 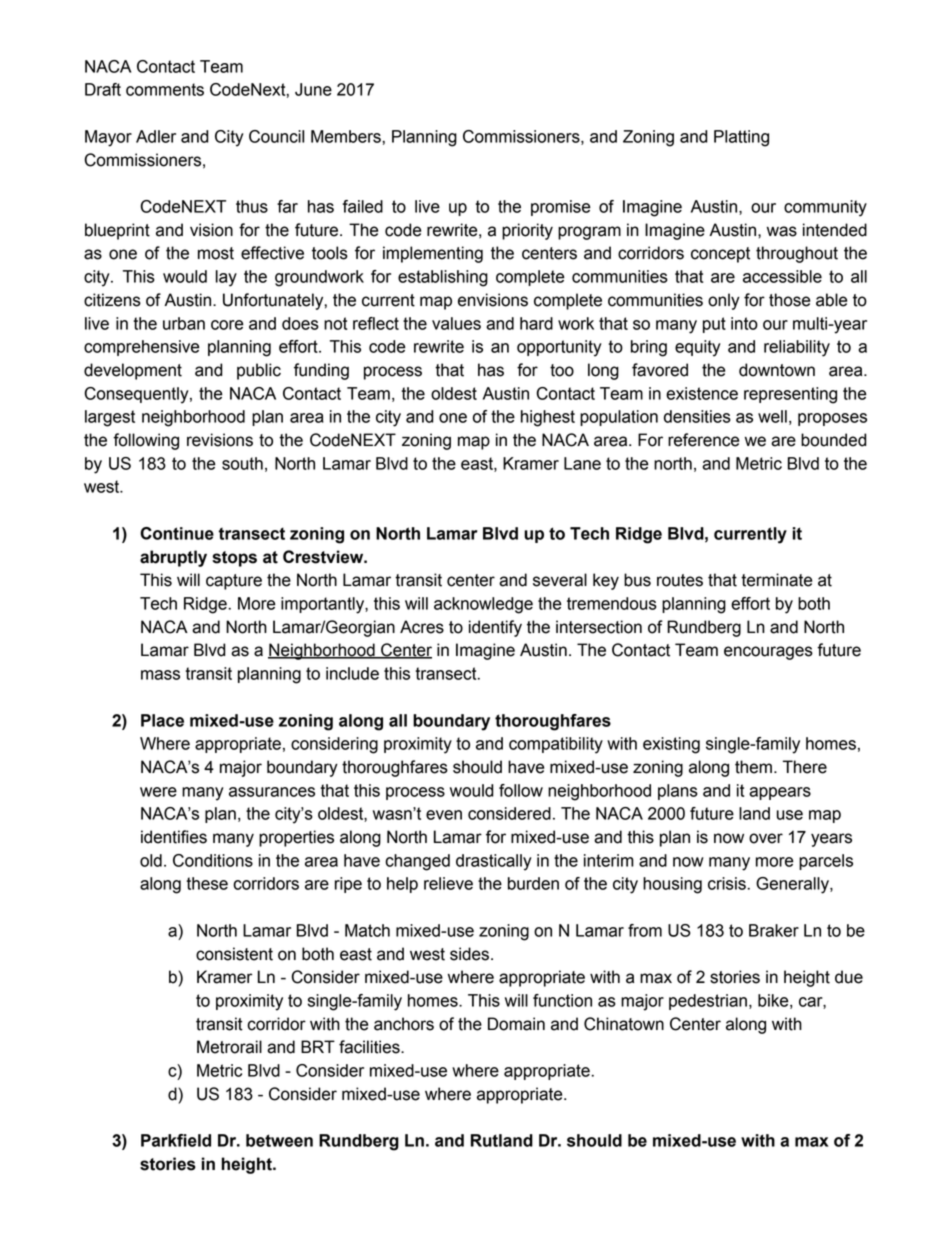 What do you see at coordinates (156, 136) in the screenshot?
I see `Adler` at bounding box center [156, 136].
